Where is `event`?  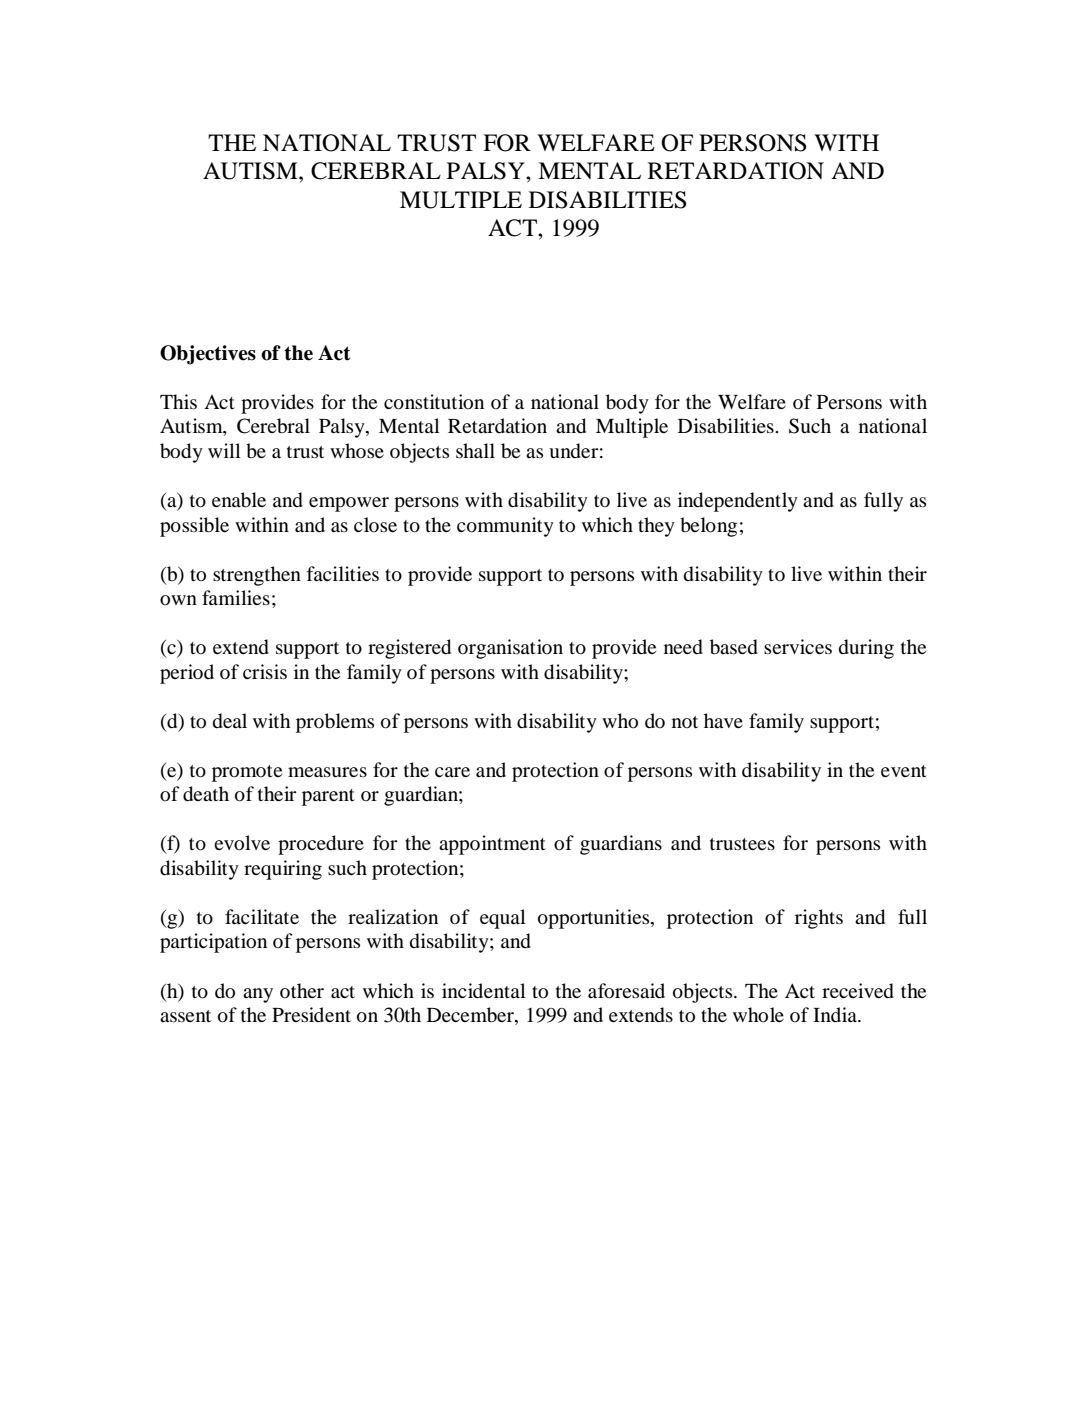 event is located at coordinates (904, 771).
